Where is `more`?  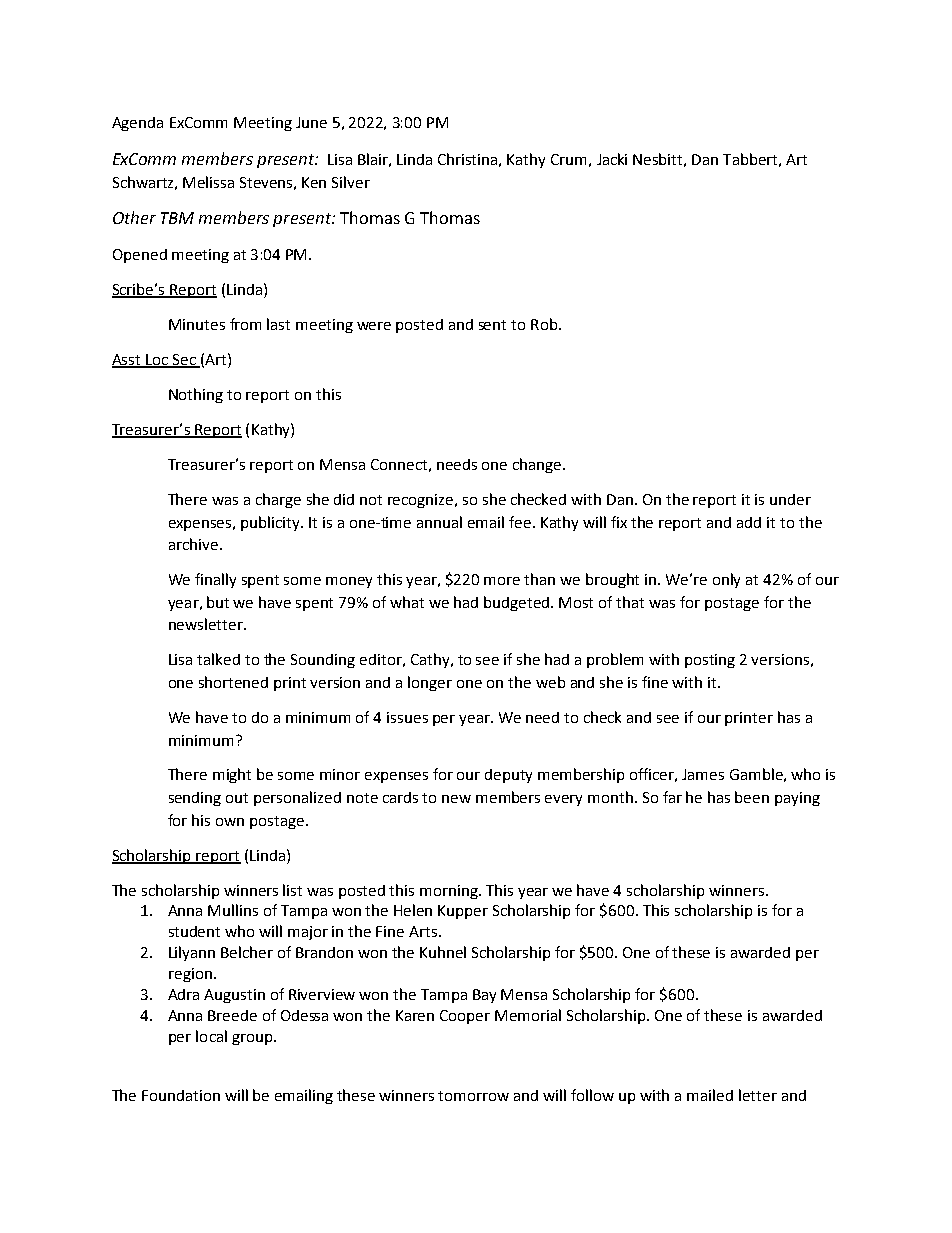
more is located at coordinates (502, 581).
